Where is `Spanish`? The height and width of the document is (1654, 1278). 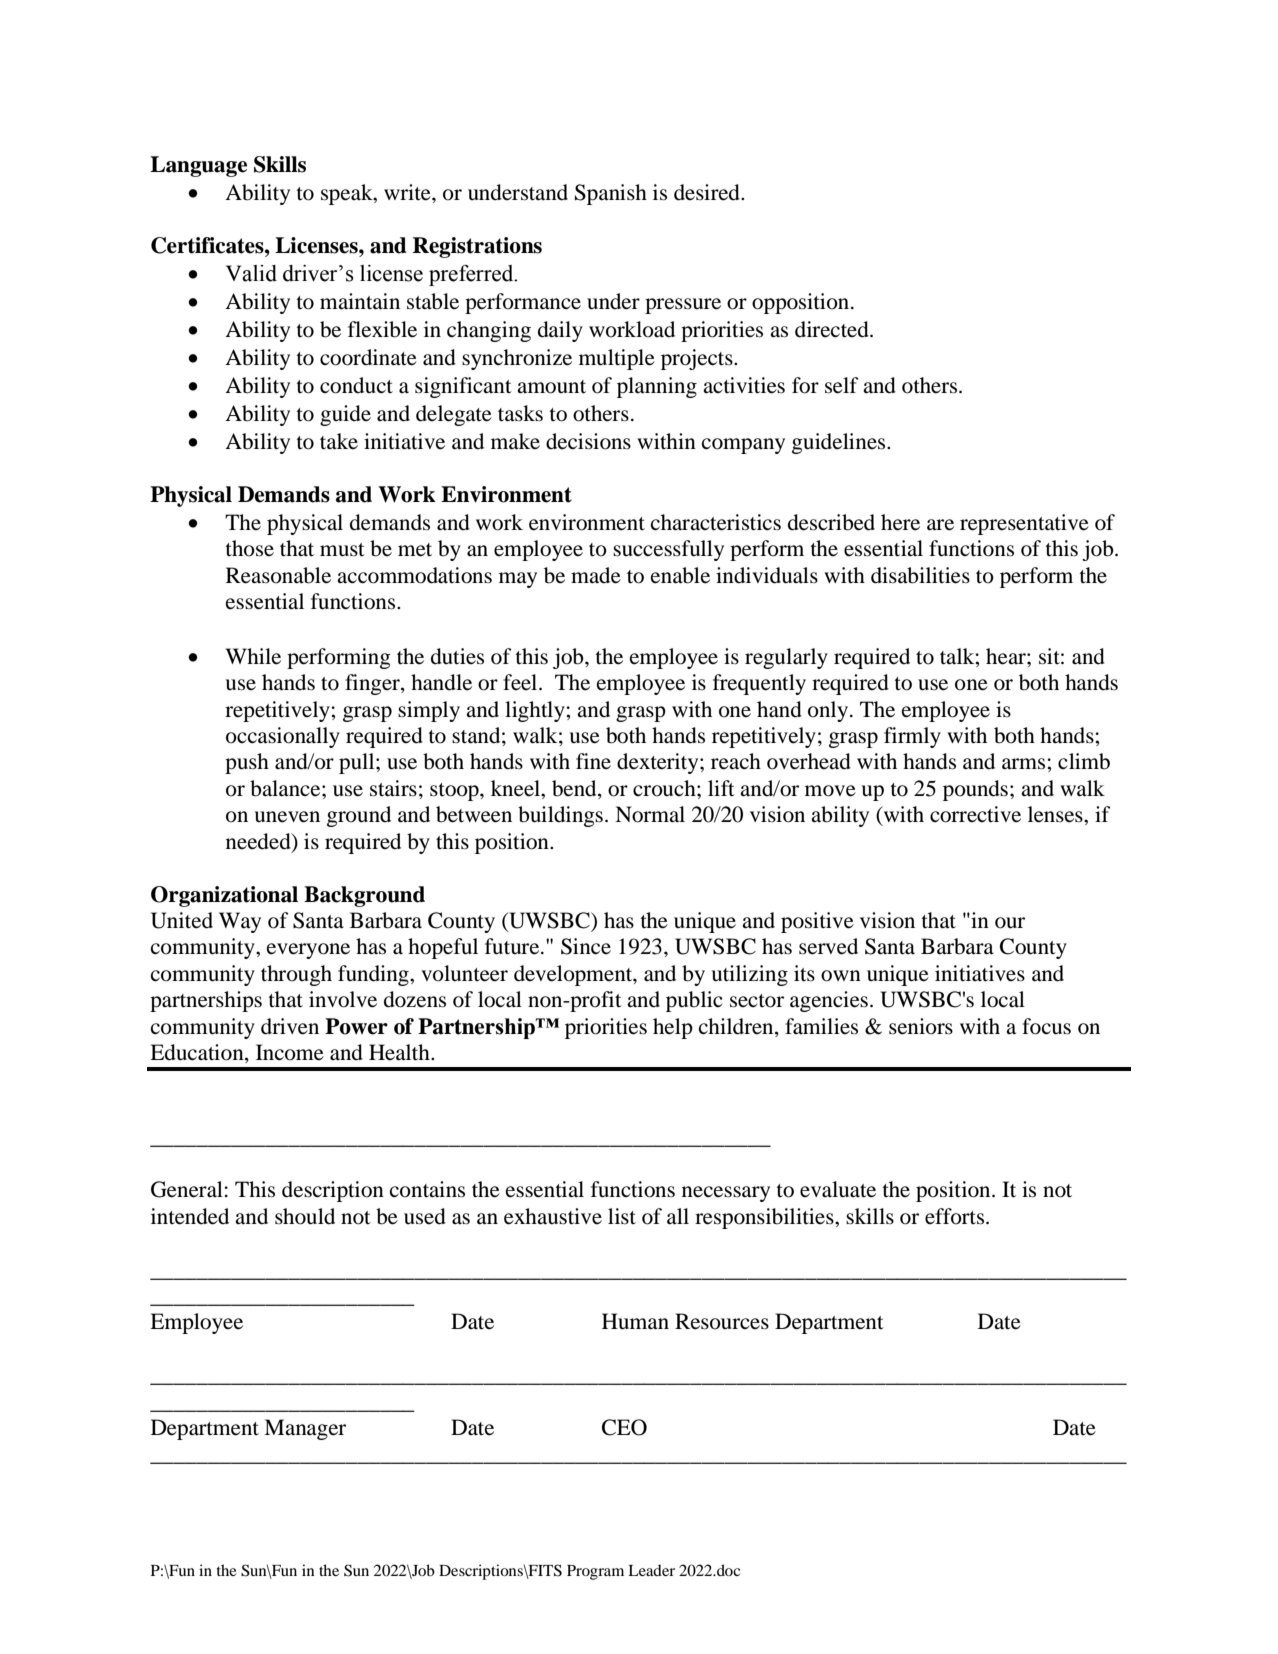
Spanish is located at coordinates (611, 194).
